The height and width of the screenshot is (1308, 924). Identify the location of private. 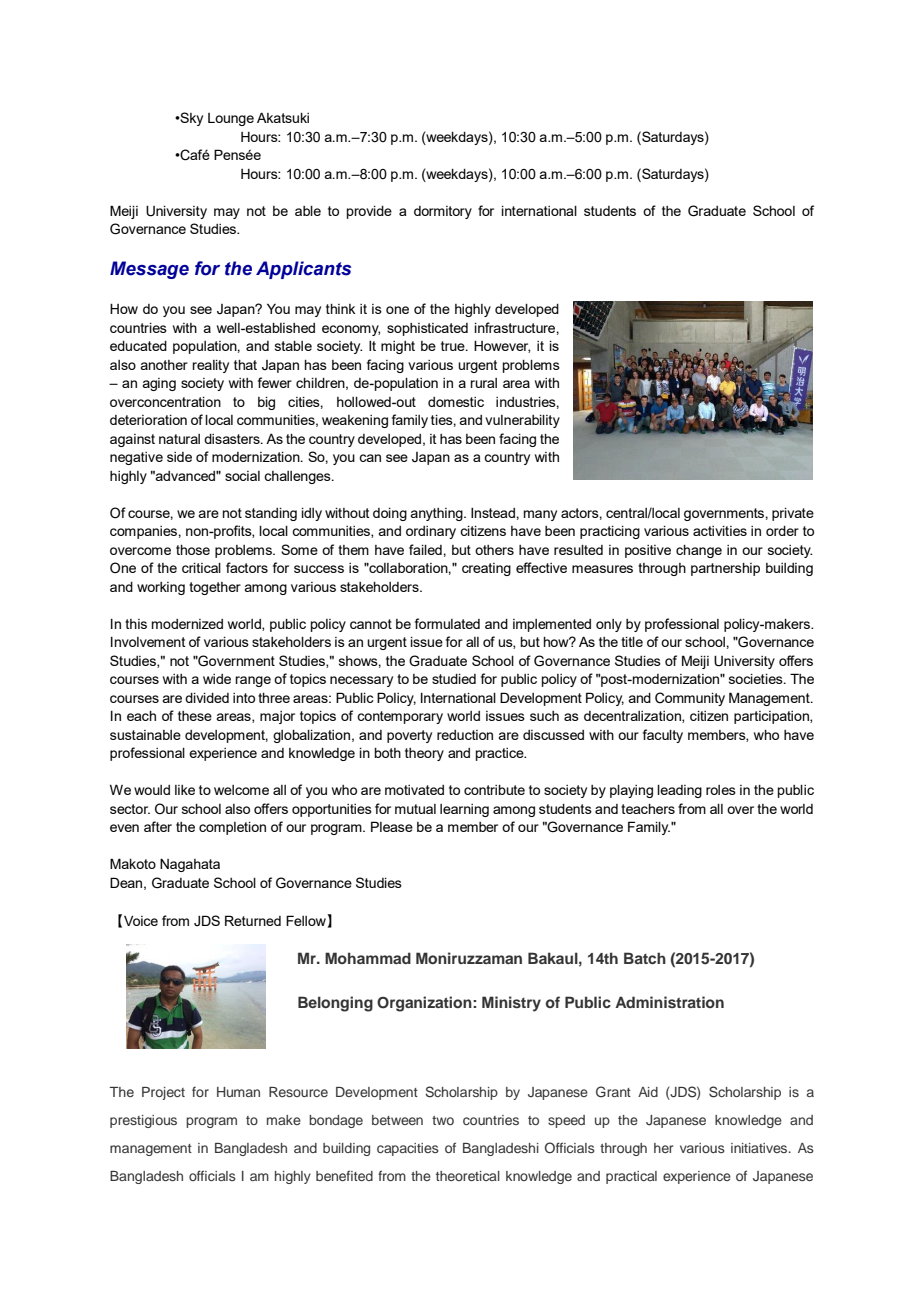
(793, 514).
